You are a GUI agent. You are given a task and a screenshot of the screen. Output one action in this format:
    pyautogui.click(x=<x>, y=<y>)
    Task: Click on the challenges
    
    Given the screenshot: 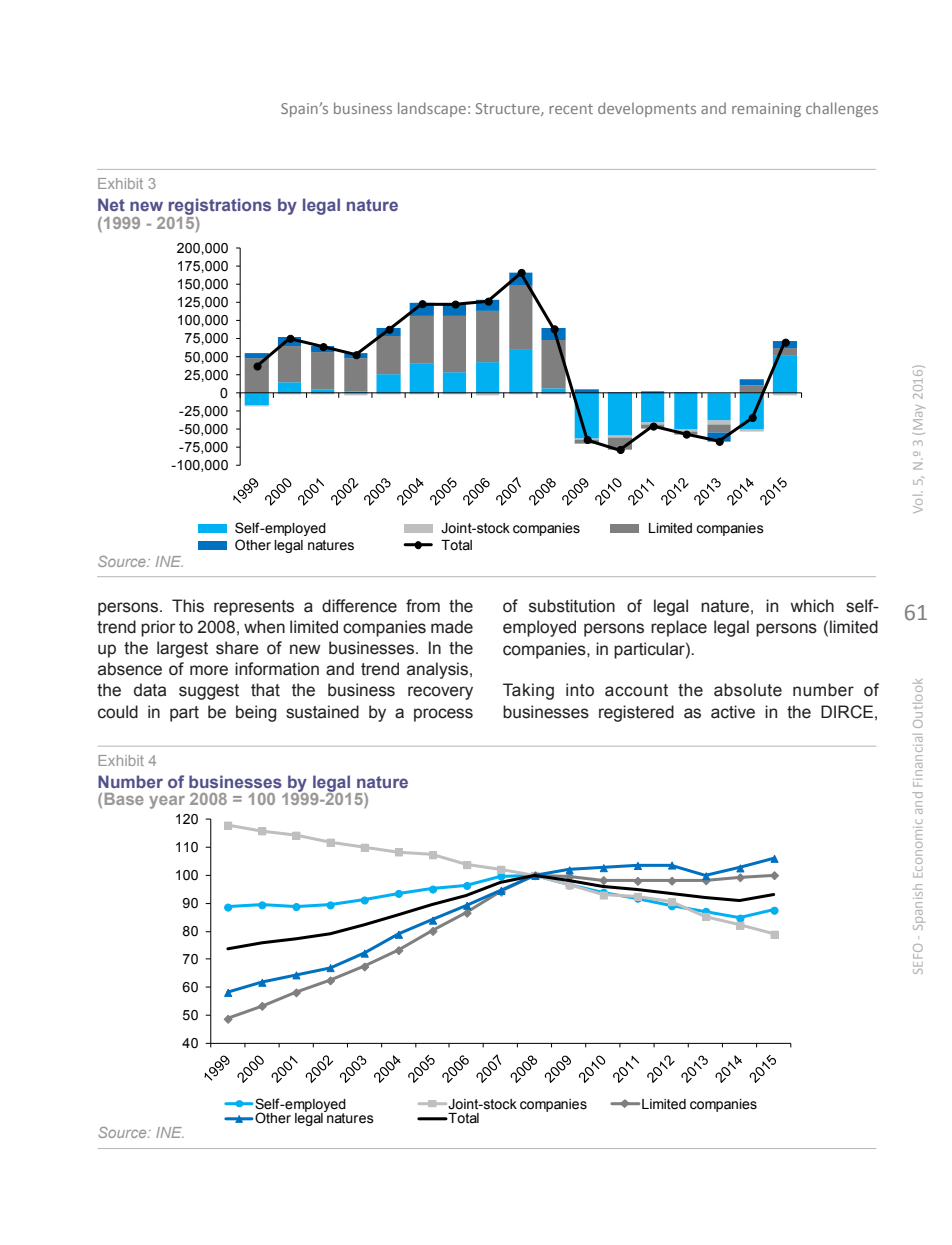 What is the action you would take?
    pyautogui.click(x=842, y=109)
